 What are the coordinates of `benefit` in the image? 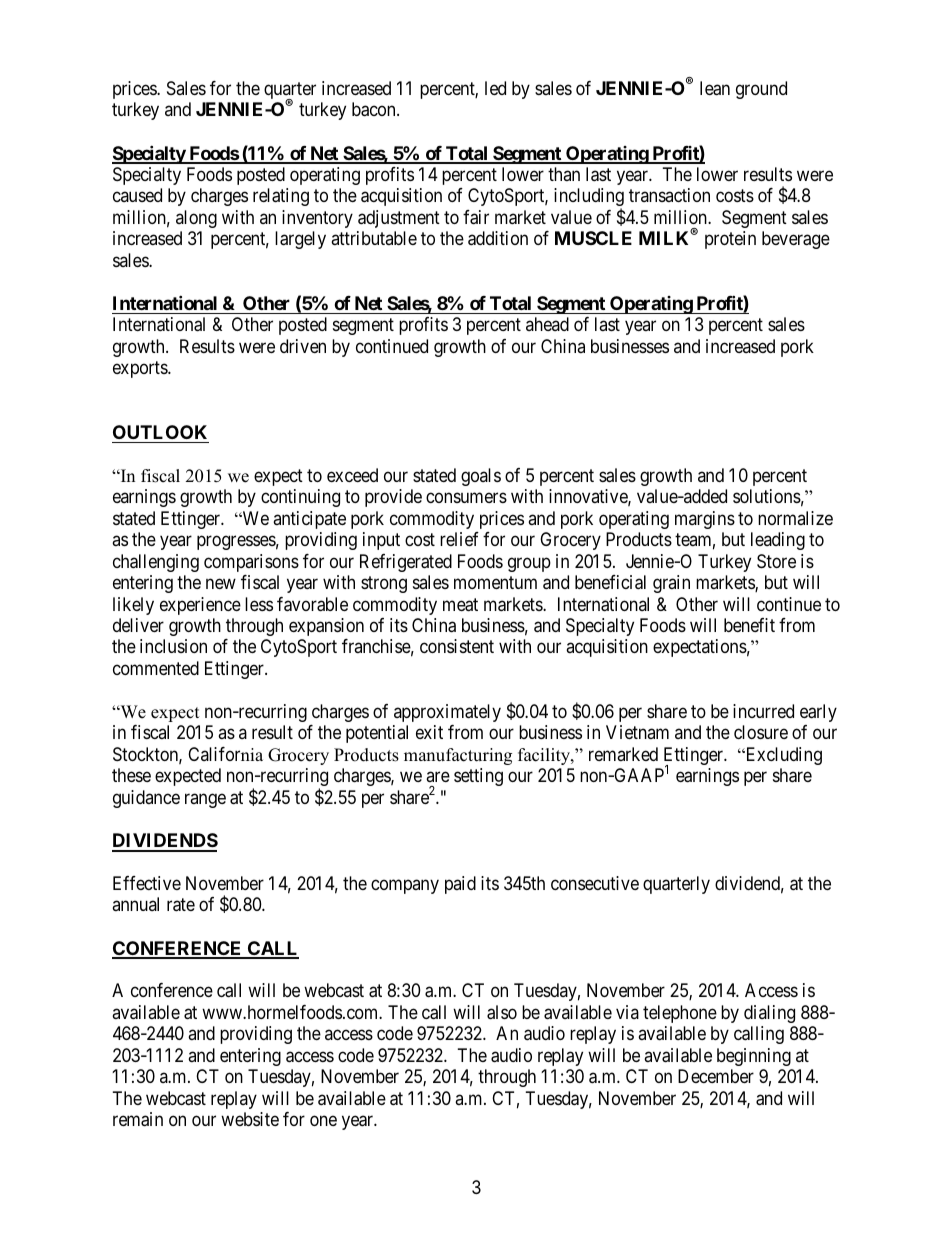 It's located at (749, 625).
